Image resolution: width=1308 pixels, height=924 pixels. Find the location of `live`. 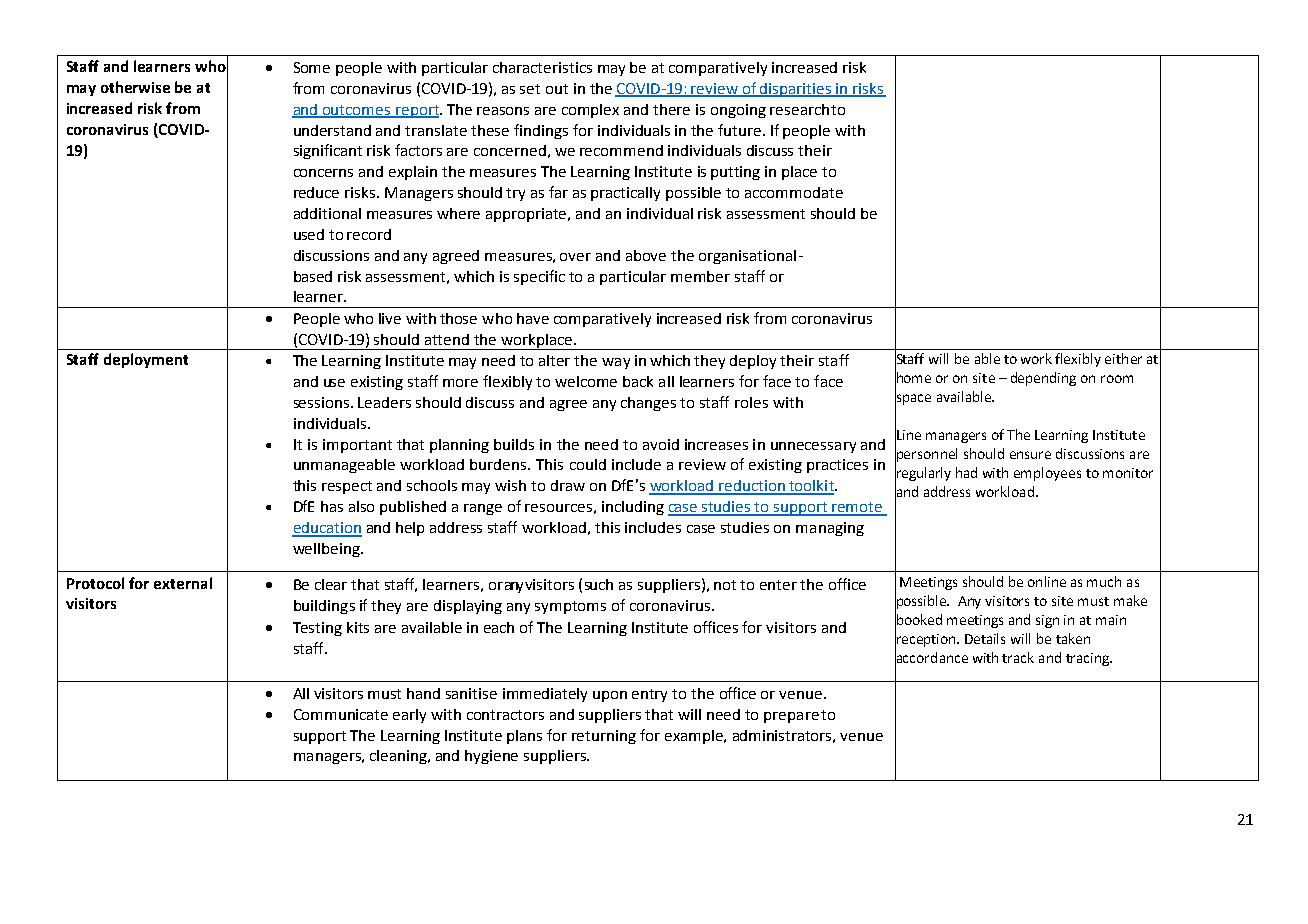

live is located at coordinates (390, 318).
